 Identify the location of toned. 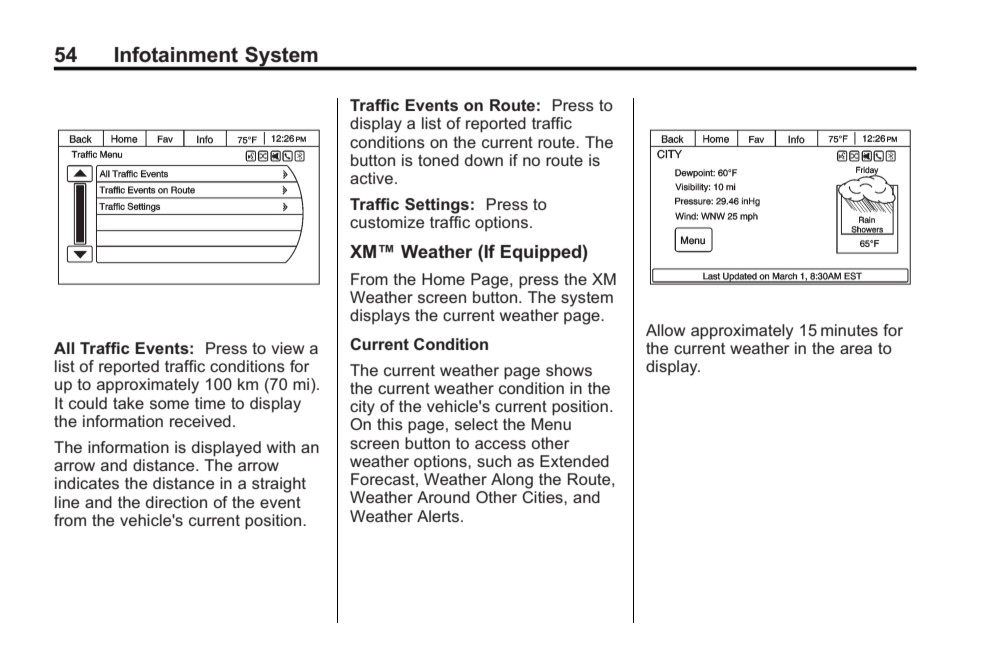
(438, 160).
